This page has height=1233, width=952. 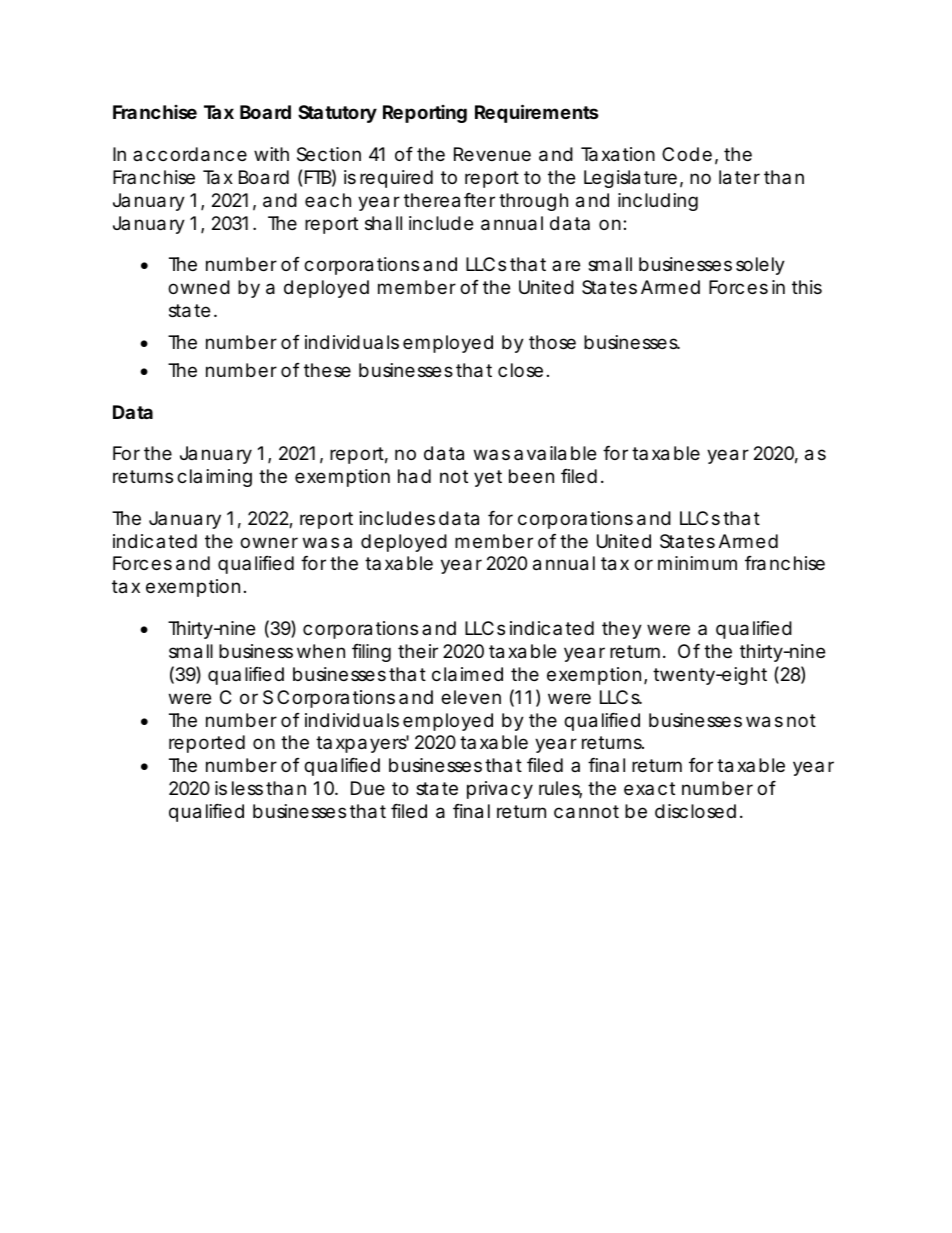 What do you see at coordinates (760, 266) in the page?
I see `solely` at bounding box center [760, 266].
